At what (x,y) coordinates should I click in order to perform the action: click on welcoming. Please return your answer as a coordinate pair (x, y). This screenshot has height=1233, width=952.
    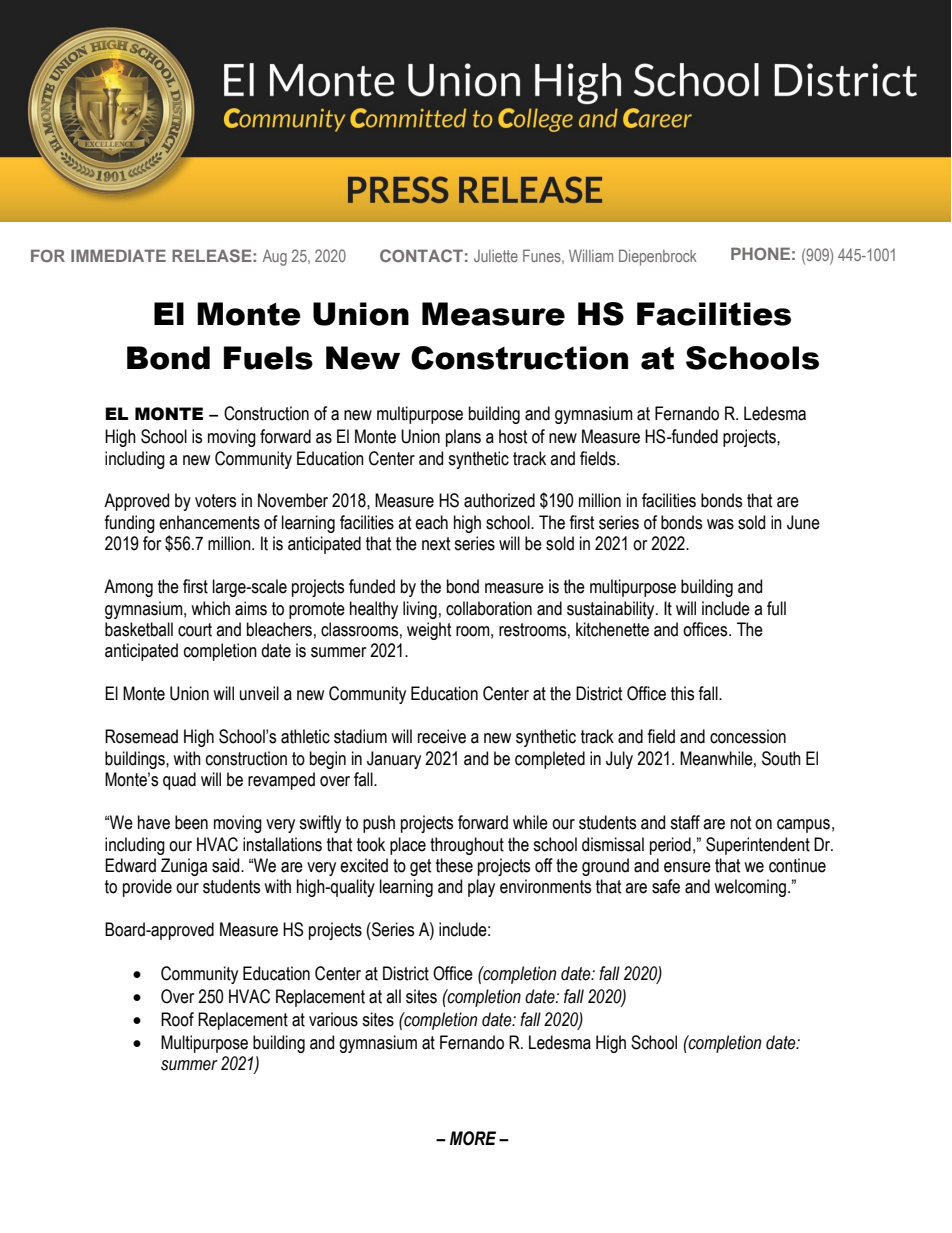
    Looking at the image, I should click on (750, 888).
